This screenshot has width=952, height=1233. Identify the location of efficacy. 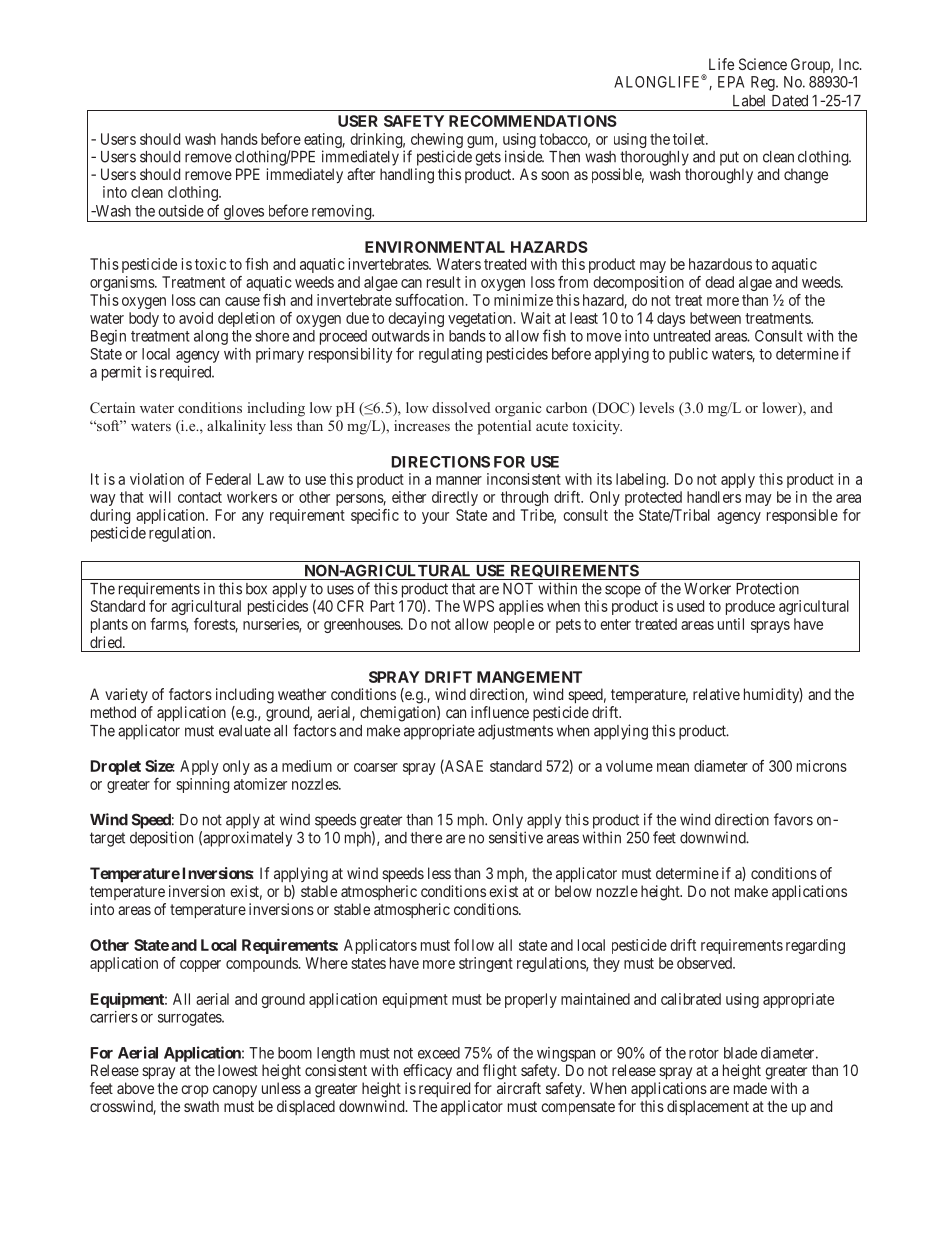
(427, 1072).
